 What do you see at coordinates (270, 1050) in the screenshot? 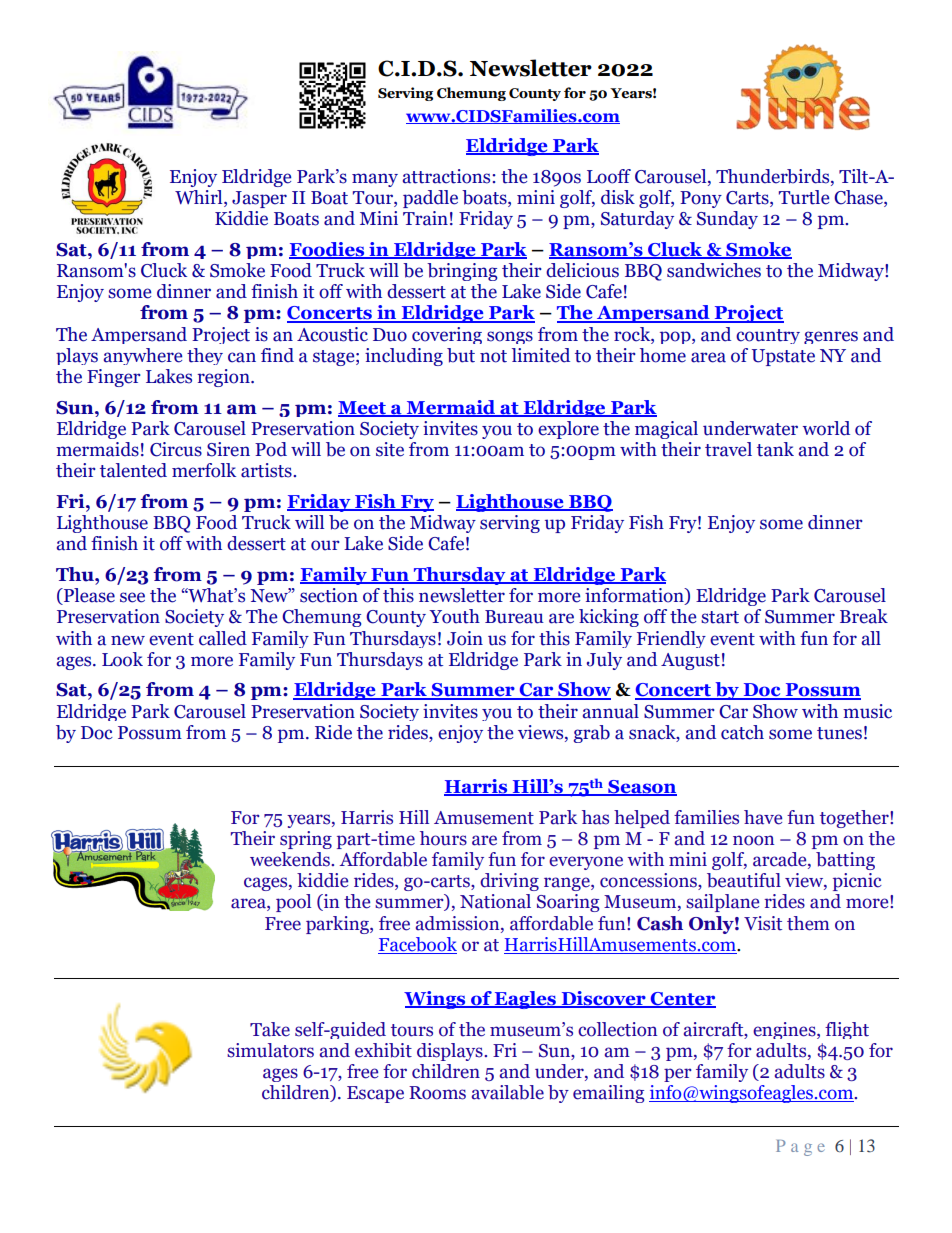
I see `simulators` at bounding box center [270, 1050].
